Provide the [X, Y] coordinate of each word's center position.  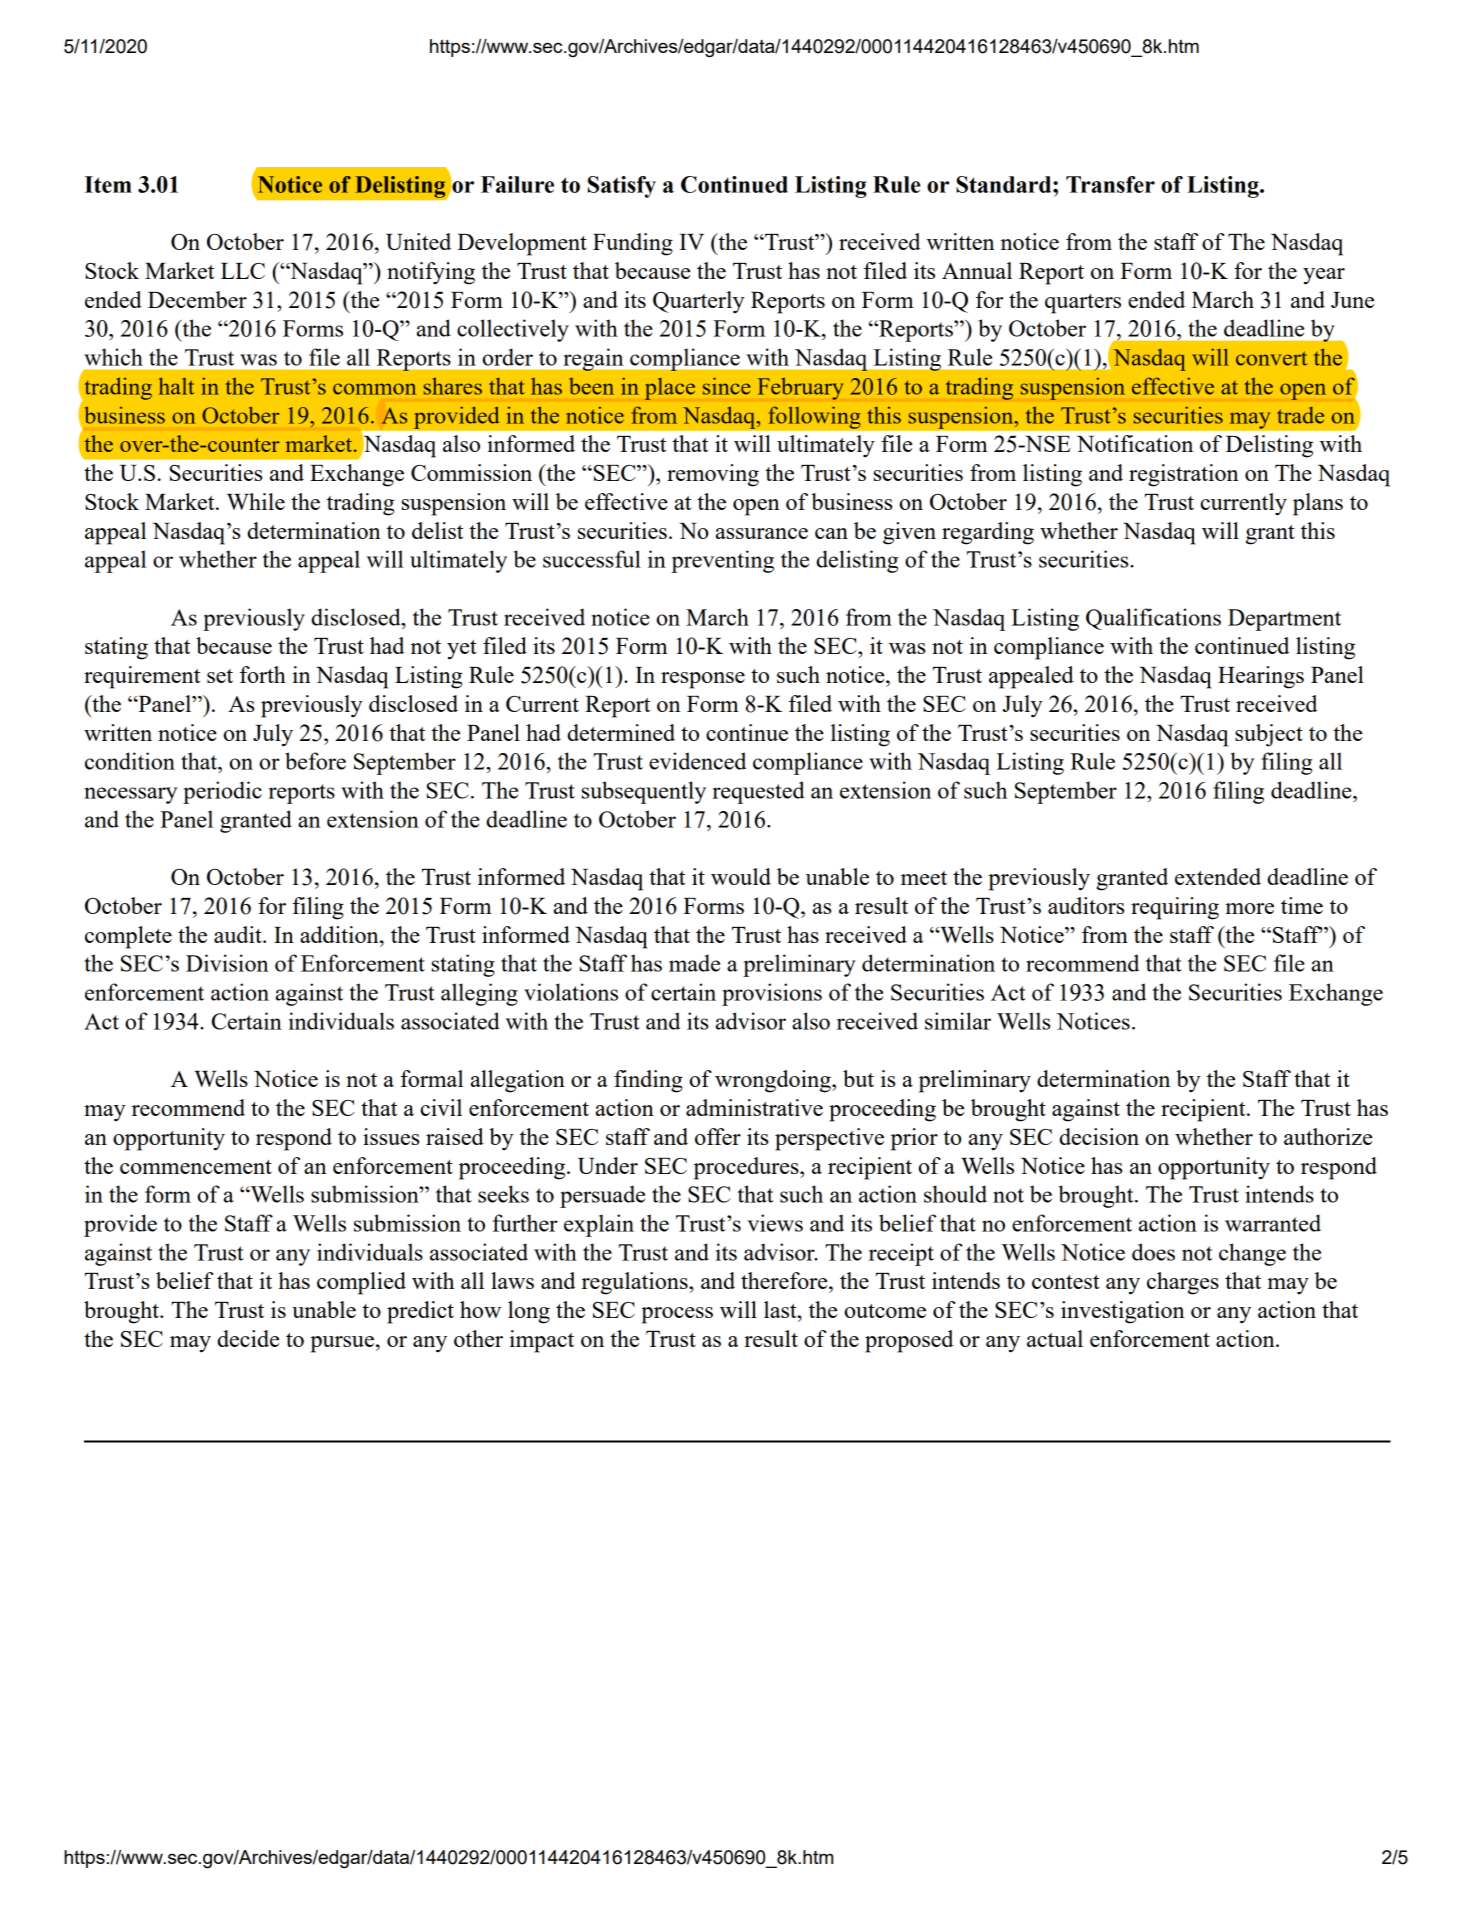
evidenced [697, 761]
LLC [243, 271]
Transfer [1110, 184]
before [315, 761]
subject [1269, 735]
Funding [633, 244]
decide [248, 1338]
